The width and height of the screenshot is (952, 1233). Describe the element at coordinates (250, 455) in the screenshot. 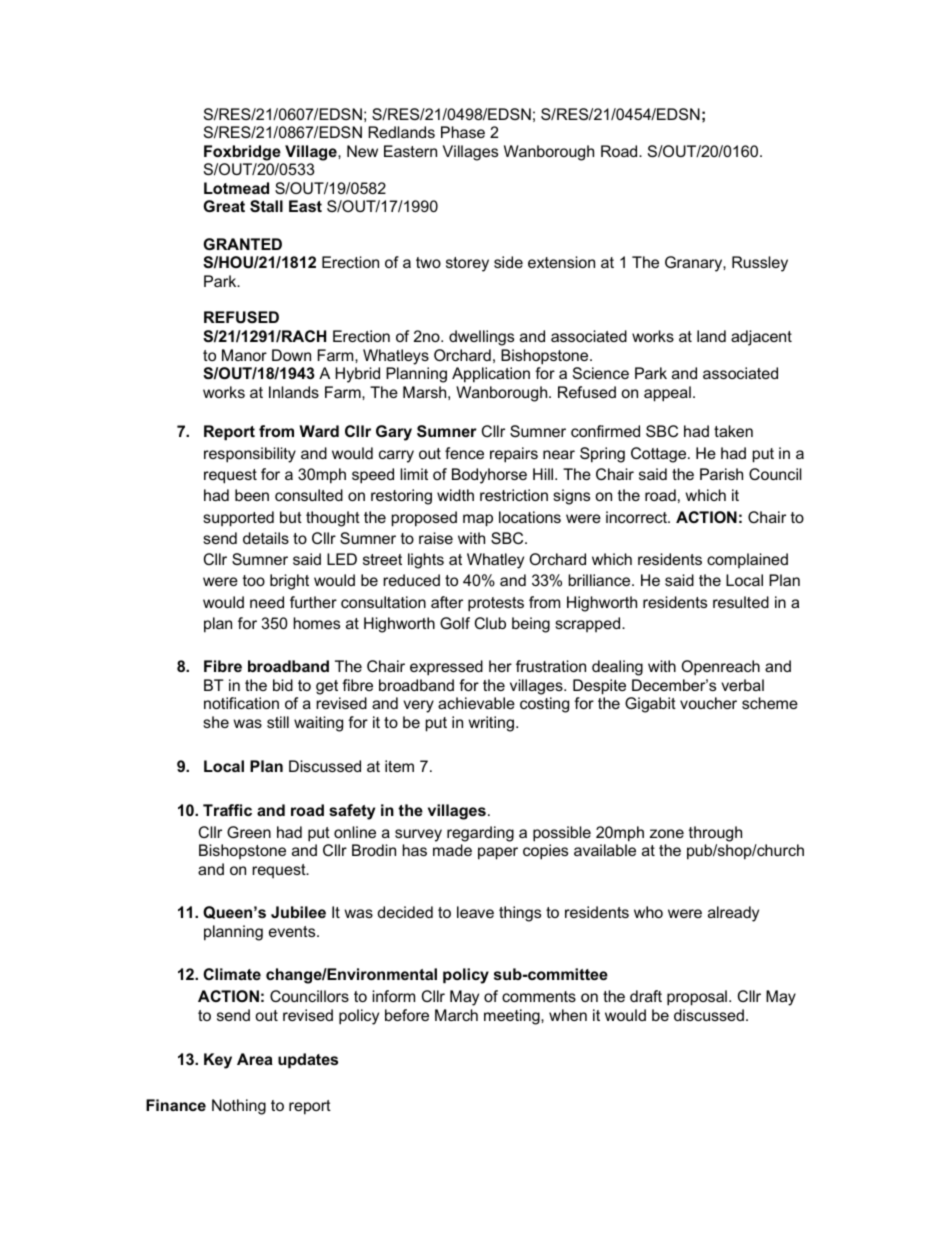

I see `responsibility` at that location.
